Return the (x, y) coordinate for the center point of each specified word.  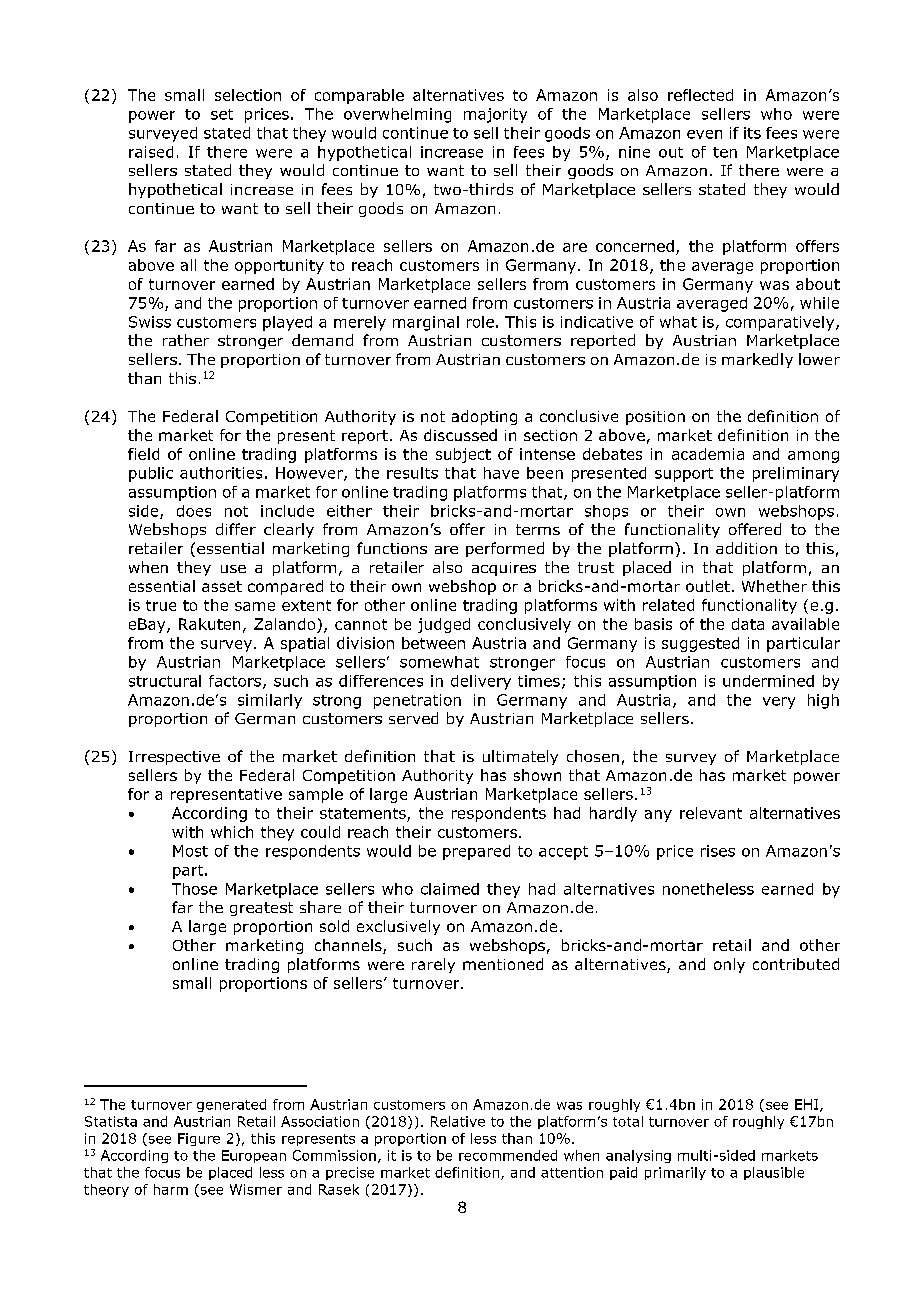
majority (495, 115)
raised (151, 152)
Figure (199, 1139)
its (752, 133)
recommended (508, 1155)
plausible (774, 1173)
